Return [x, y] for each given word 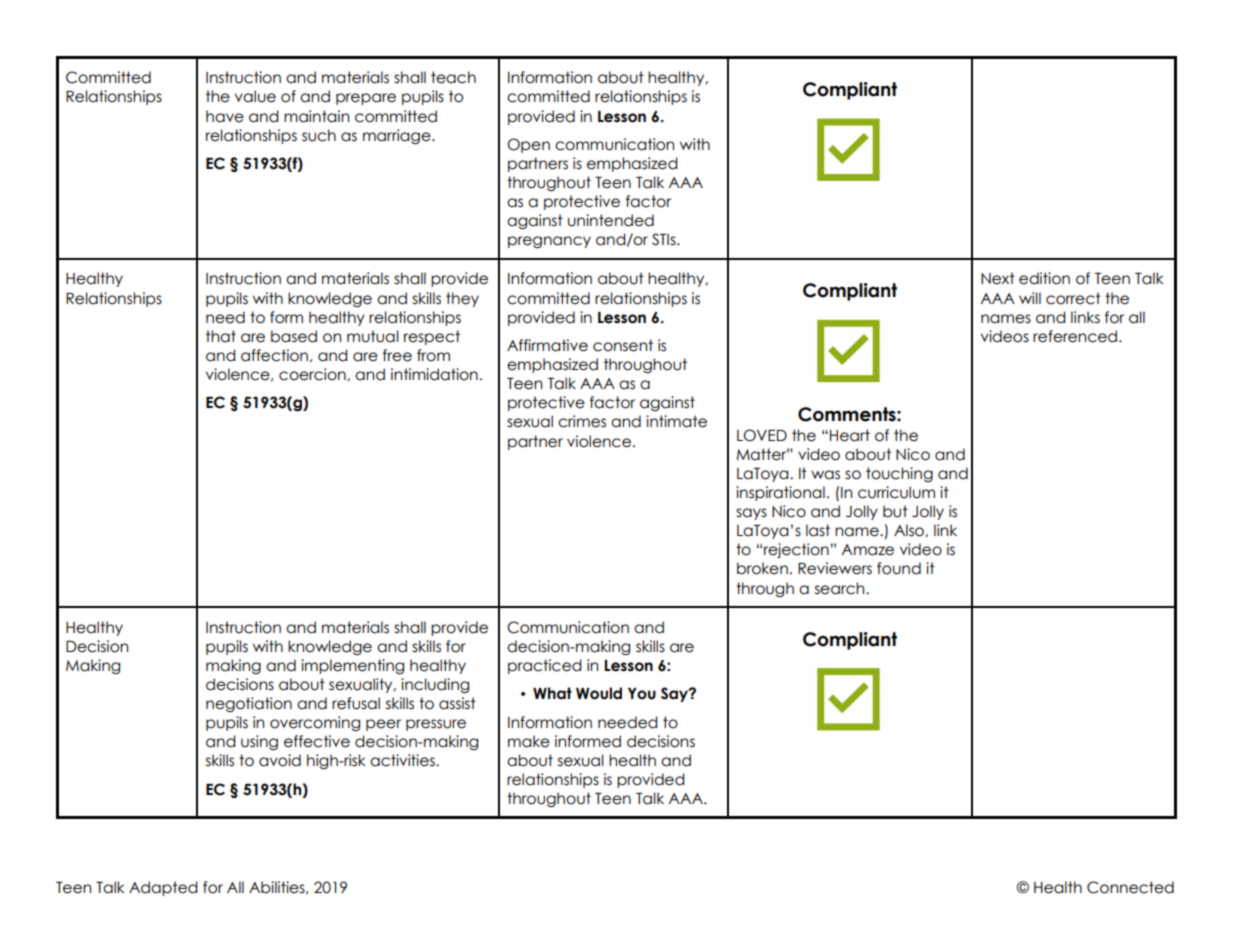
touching [899, 474]
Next [998, 278]
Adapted [163, 888]
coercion [313, 374]
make [529, 741]
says [751, 514]
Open [528, 145]
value [255, 96]
